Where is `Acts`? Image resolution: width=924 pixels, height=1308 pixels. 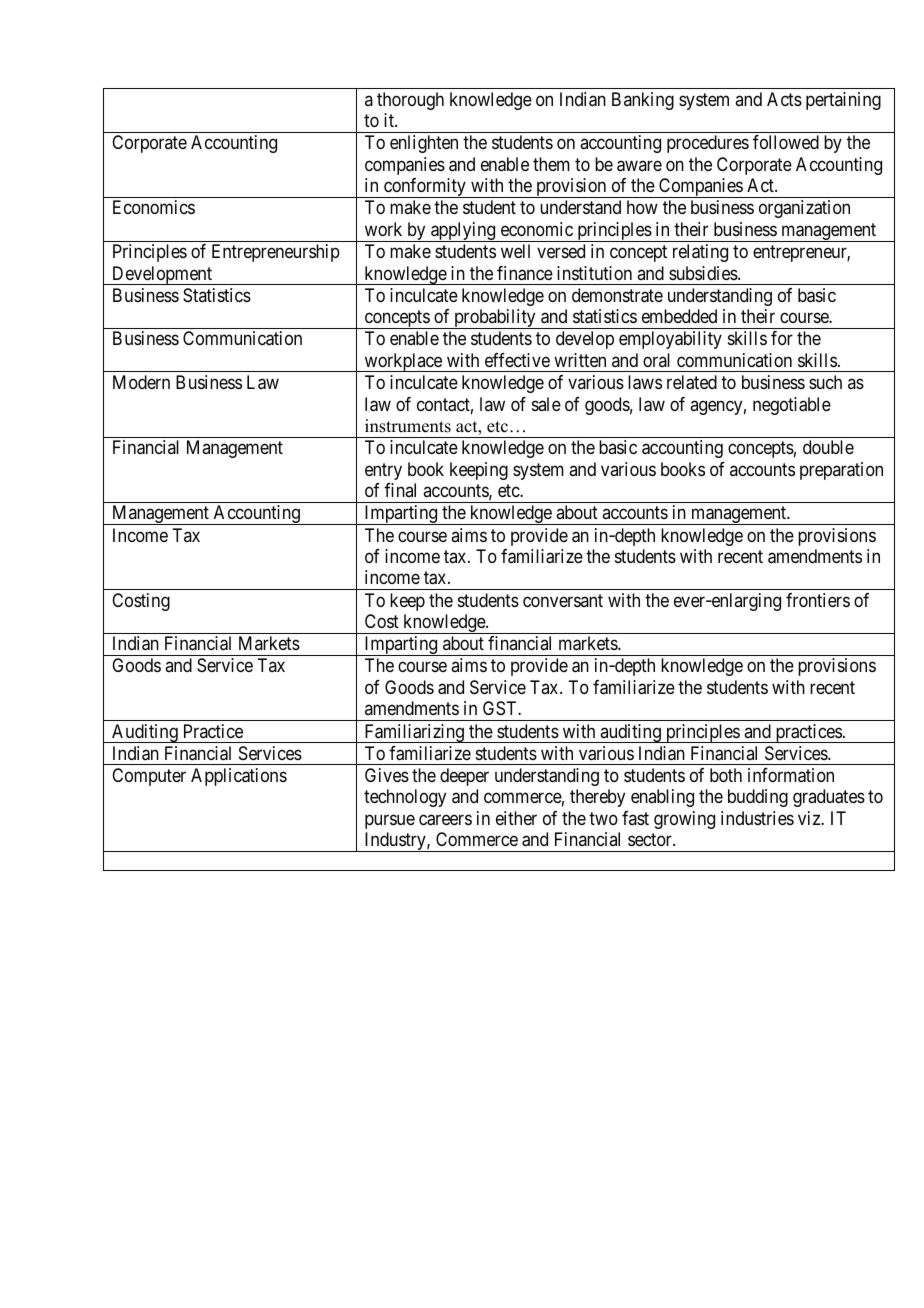 Acts is located at coordinates (784, 99).
